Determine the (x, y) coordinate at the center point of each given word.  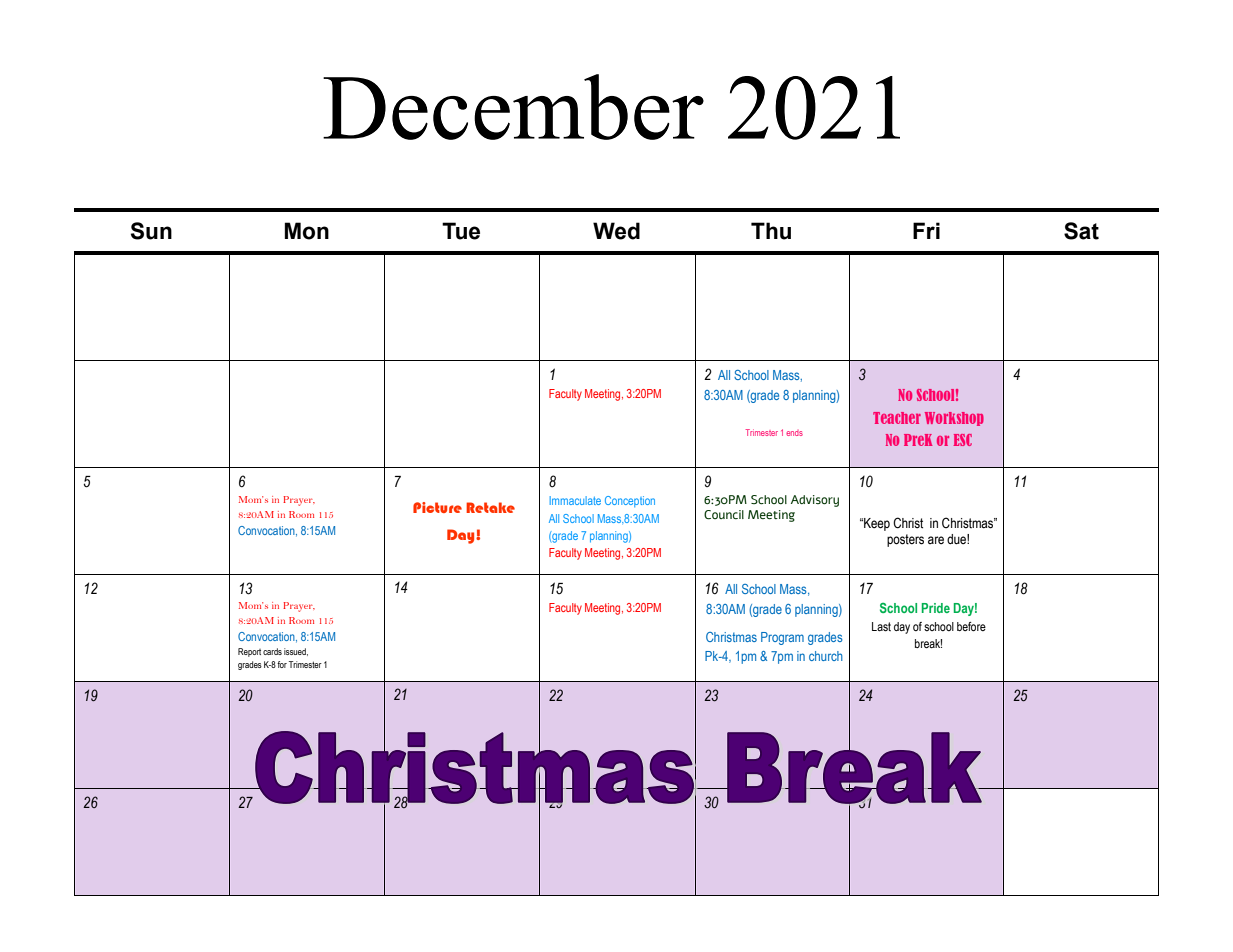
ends (794, 433)
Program (782, 638)
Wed (616, 231)
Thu (771, 231)
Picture (437, 507)
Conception (630, 501)
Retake (490, 507)
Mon (306, 231)
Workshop (954, 419)
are (936, 540)
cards (272, 651)
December (513, 107)
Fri (926, 230)
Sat (1081, 231)
